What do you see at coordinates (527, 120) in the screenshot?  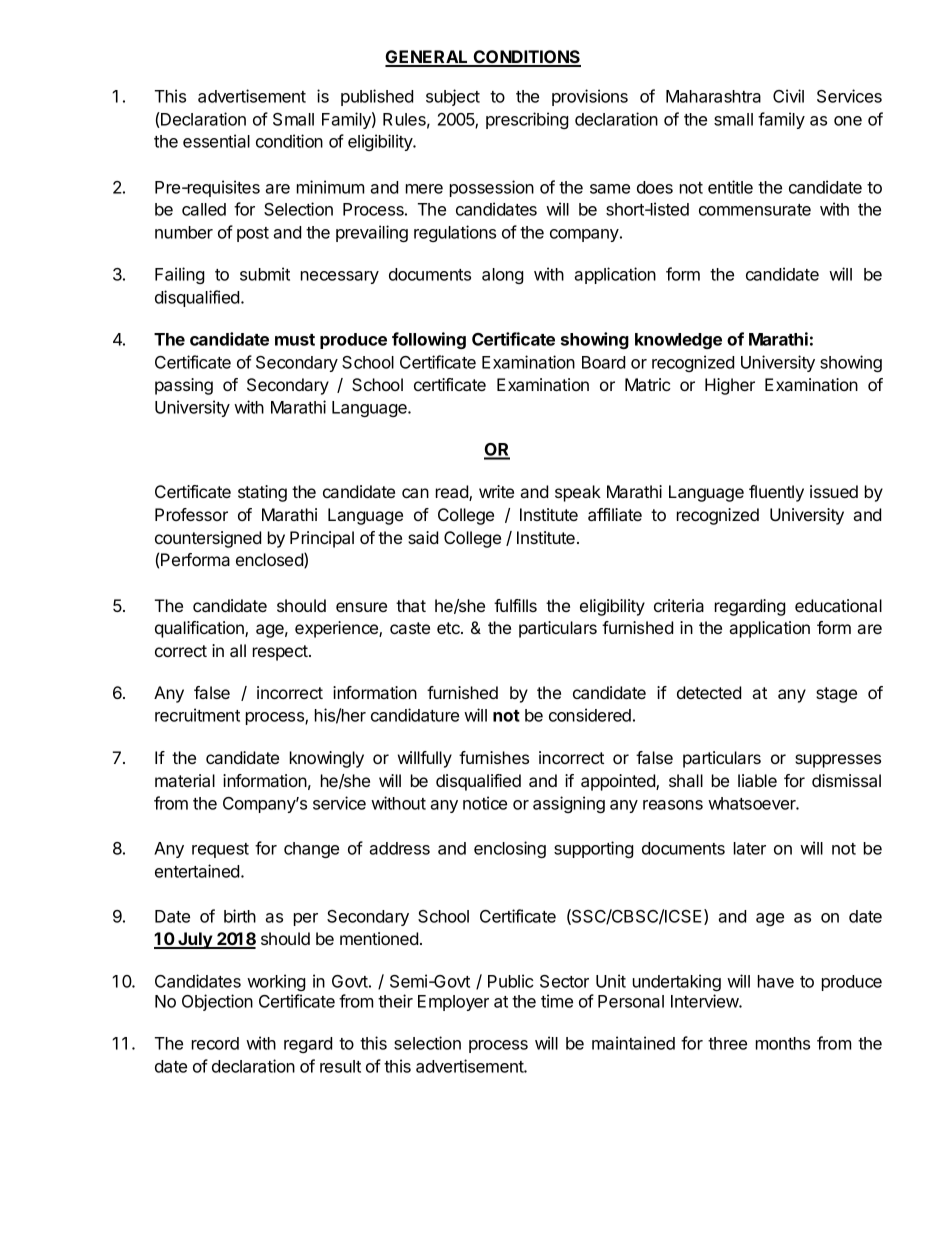 I see `prescribing` at bounding box center [527, 120].
